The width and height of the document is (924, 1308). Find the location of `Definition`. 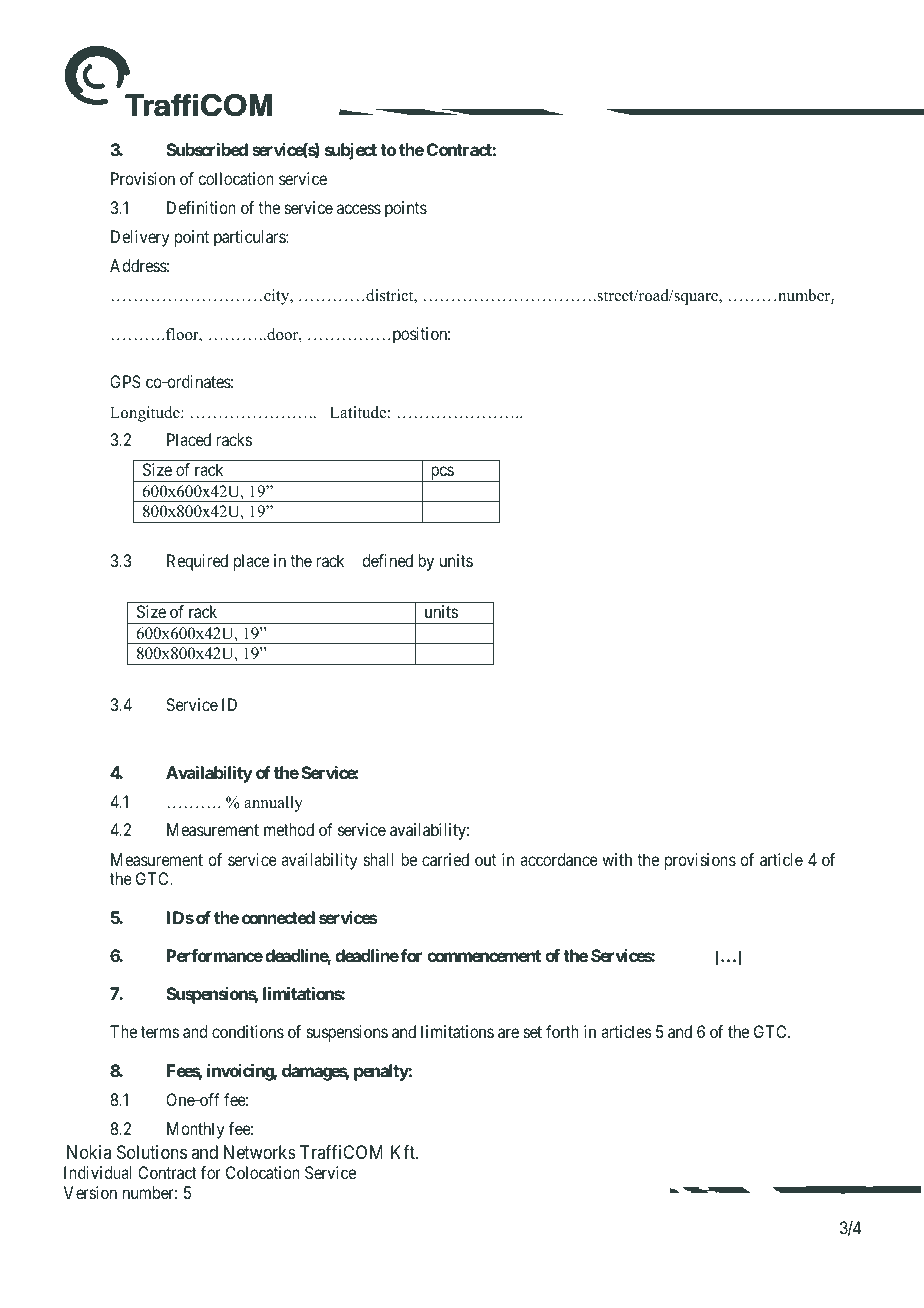

Definition is located at coordinates (201, 207).
